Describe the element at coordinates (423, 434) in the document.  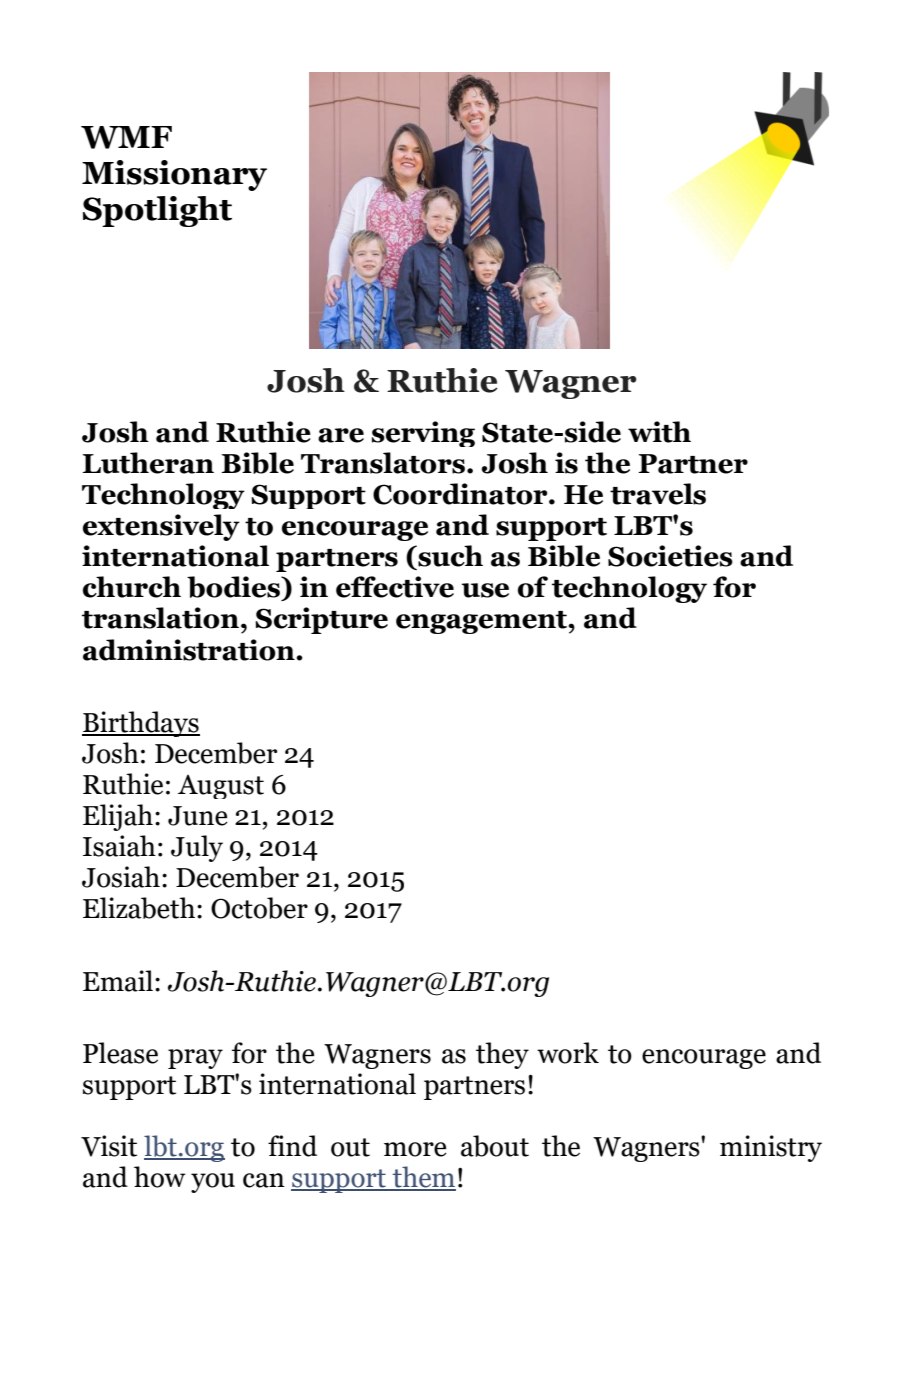
I see `serving` at that location.
